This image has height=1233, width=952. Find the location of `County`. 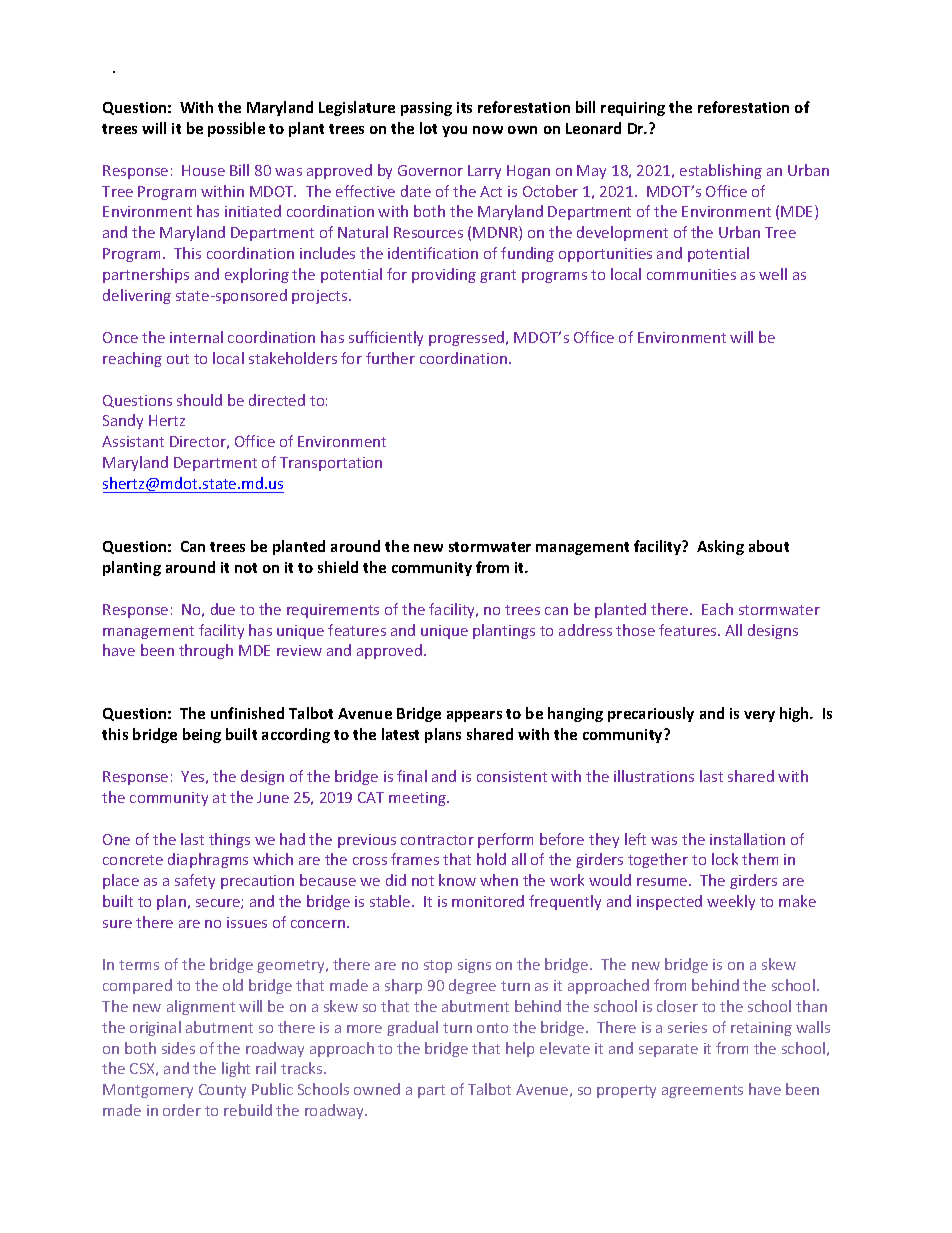

County is located at coordinates (222, 1091).
